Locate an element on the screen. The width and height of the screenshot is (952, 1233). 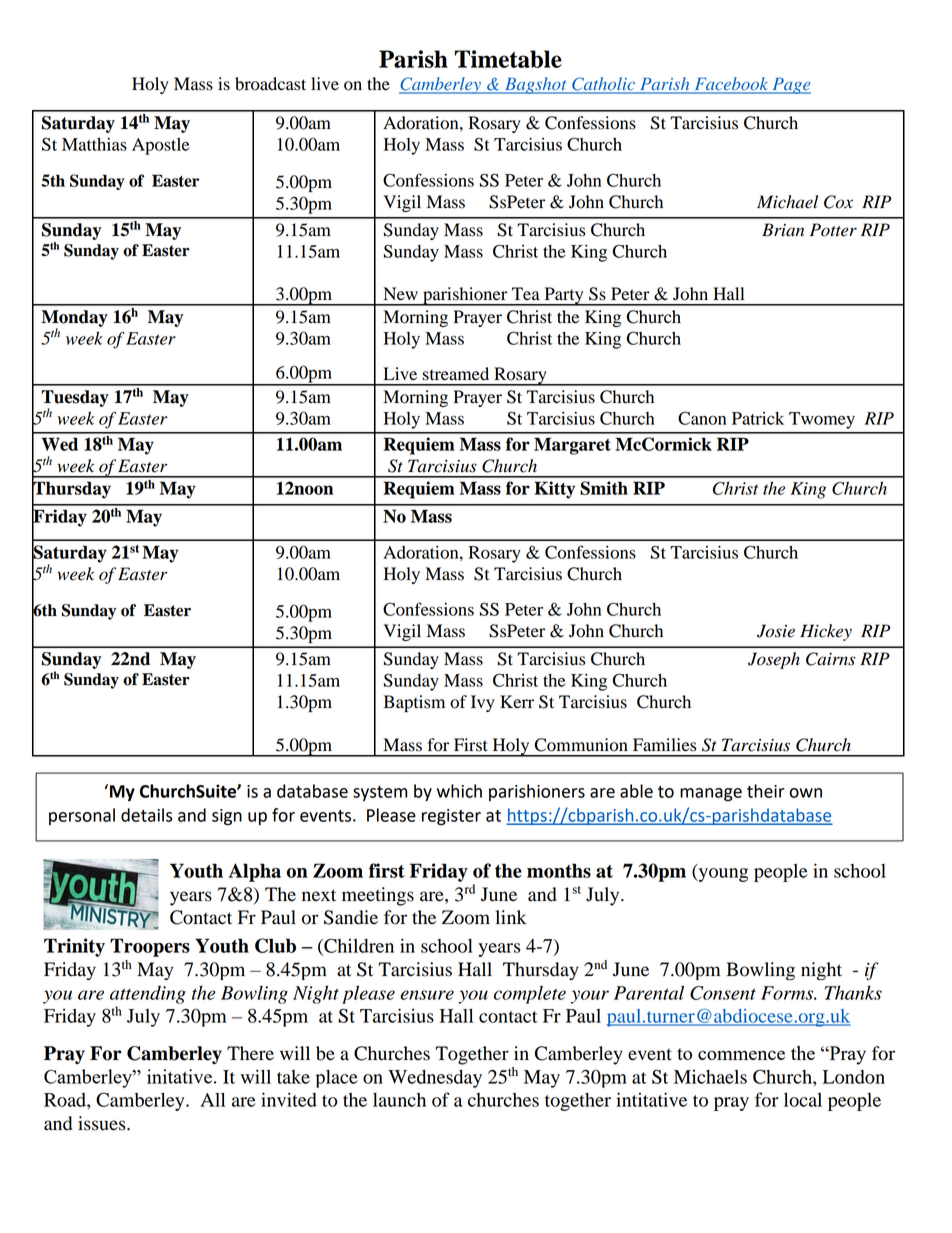
issues is located at coordinates (103, 1123).
